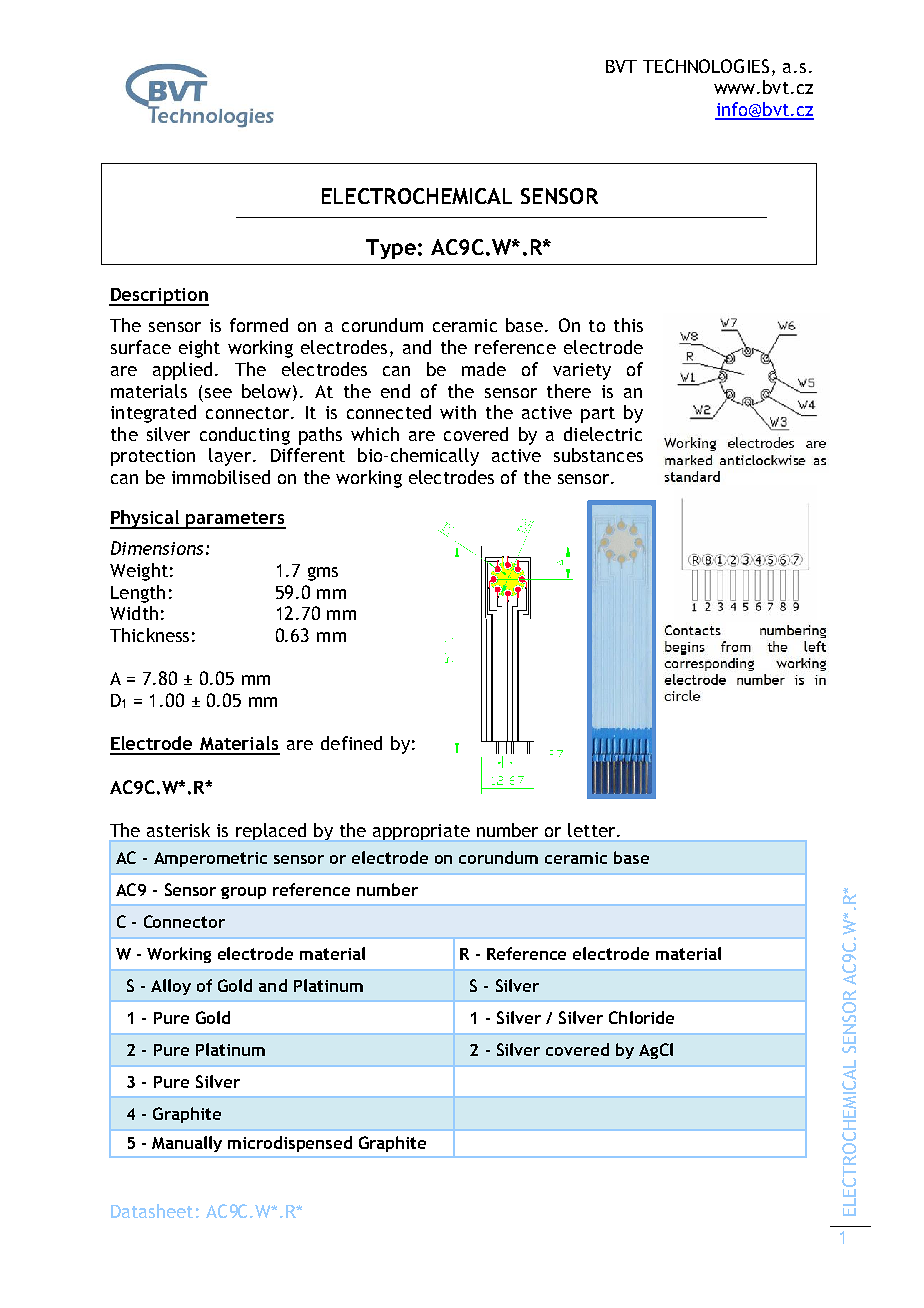 This document has width=924, height=1308. I want to click on Description, so click(159, 297).
